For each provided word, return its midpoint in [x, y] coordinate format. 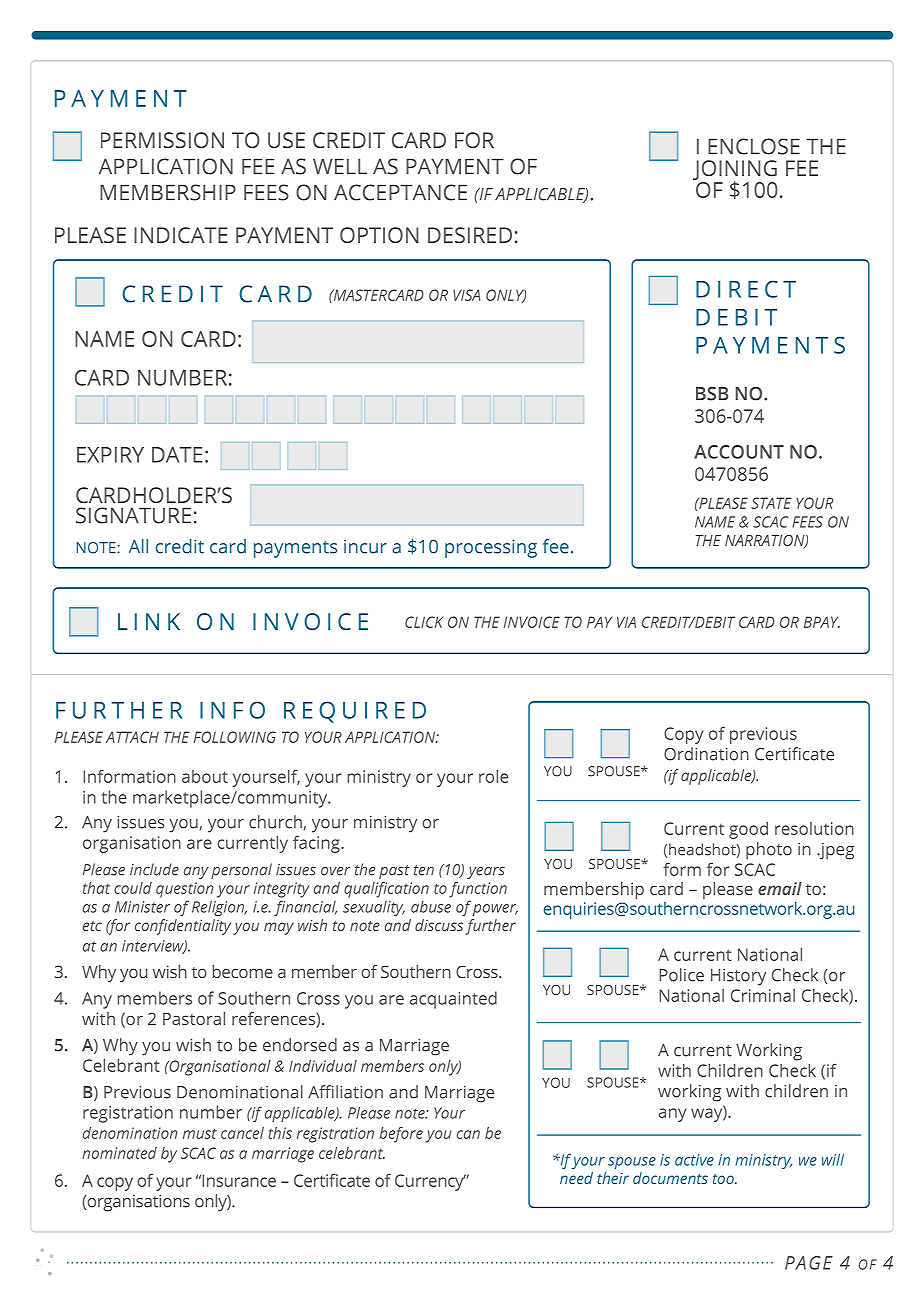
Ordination [706, 754]
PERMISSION [162, 140]
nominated [119, 1153]
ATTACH [132, 737]
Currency [430, 1182]
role [493, 776]
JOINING [735, 171]
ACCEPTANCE [400, 192]
